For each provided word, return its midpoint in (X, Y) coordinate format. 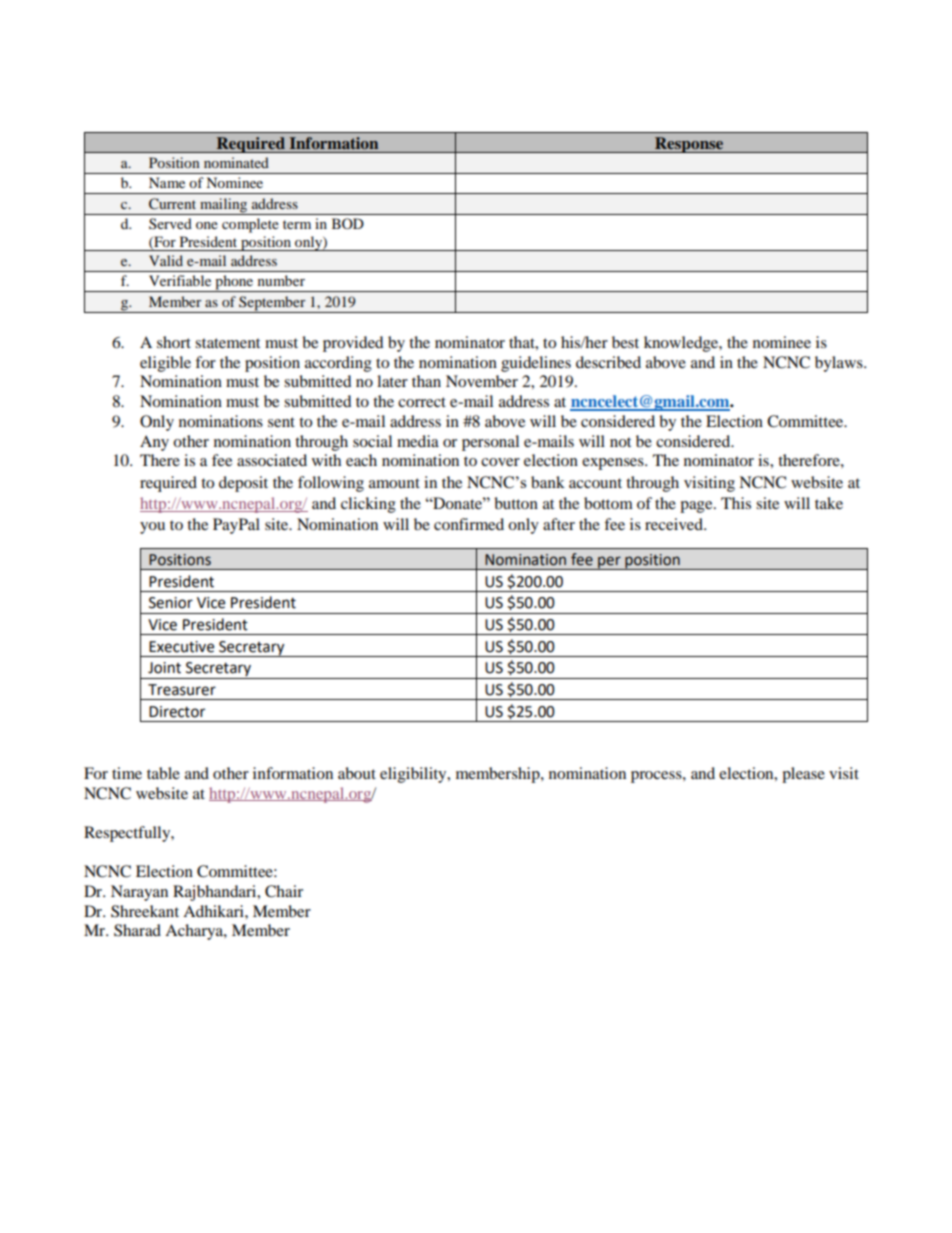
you (152, 528)
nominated (236, 162)
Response (689, 145)
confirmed (469, 524)
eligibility (414, 775)
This (736, 503)
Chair (284, 891)
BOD (348, 223)
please (803, 775)
